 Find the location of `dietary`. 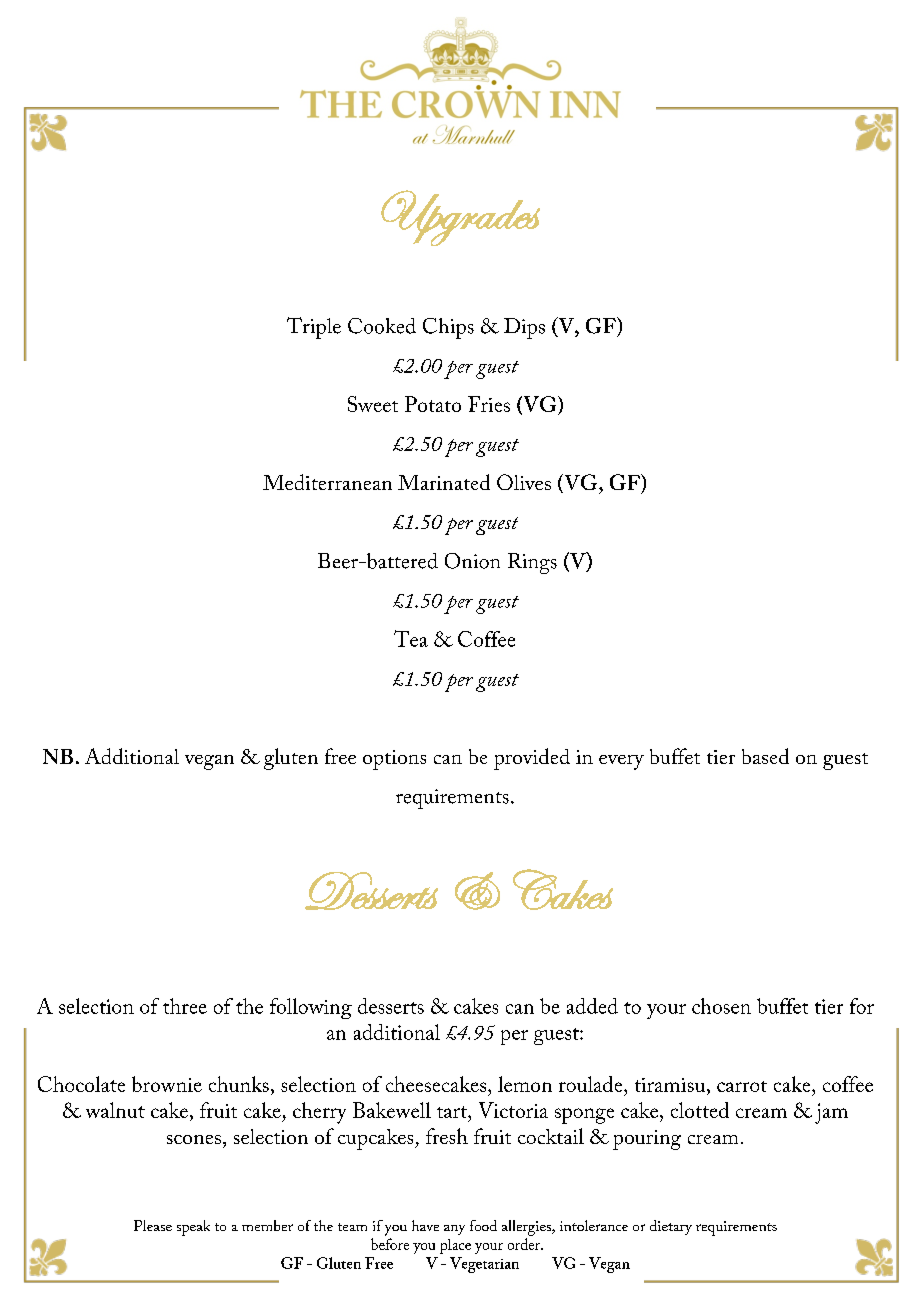

dietary is located at coordinates (671, 1227).
